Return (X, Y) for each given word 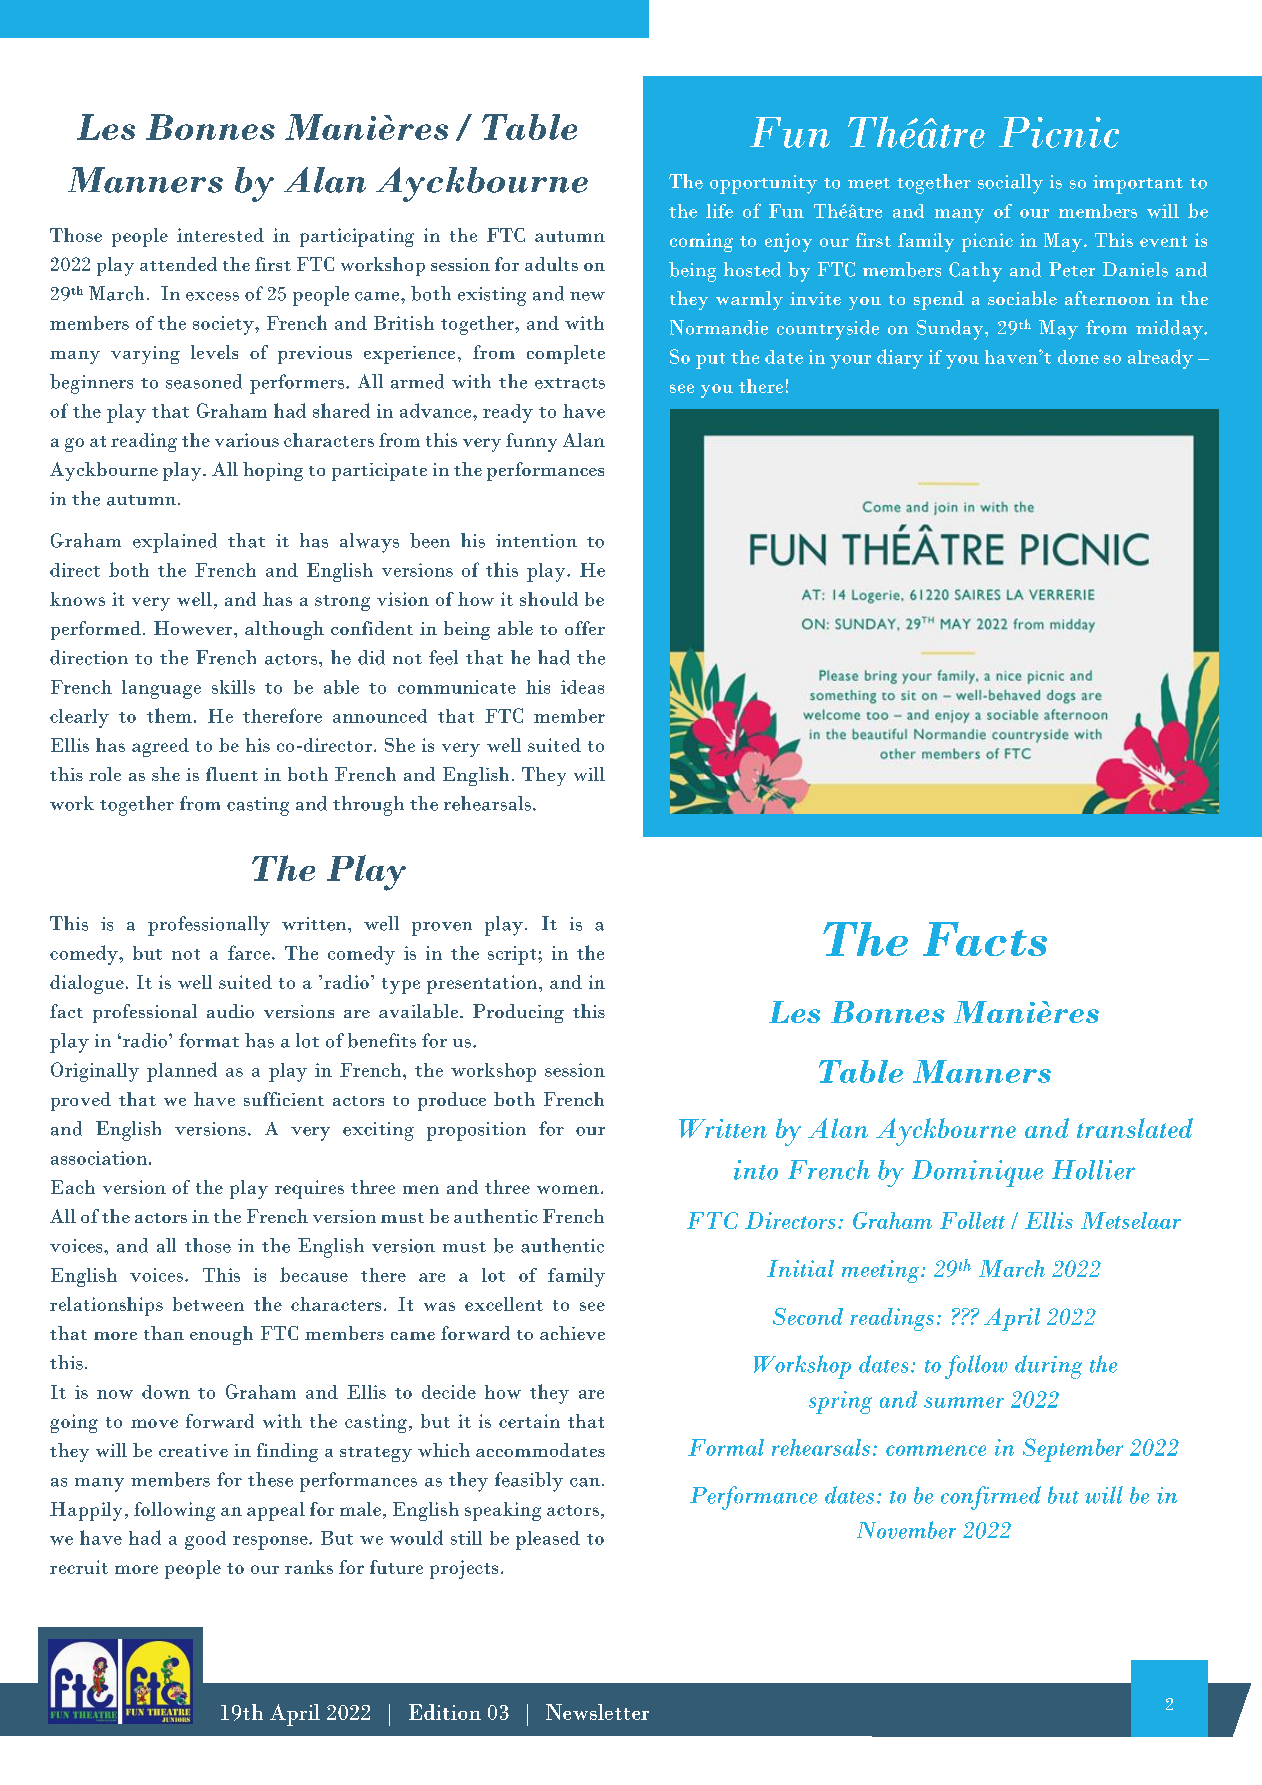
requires (309, 1189)
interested (220, 235)
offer (585, 628)
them (169, 715)
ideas (582, 687)
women (568, 1189)
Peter (1072, 269)
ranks (309, 1567)
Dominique (977, 1173)
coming (701, 242)
